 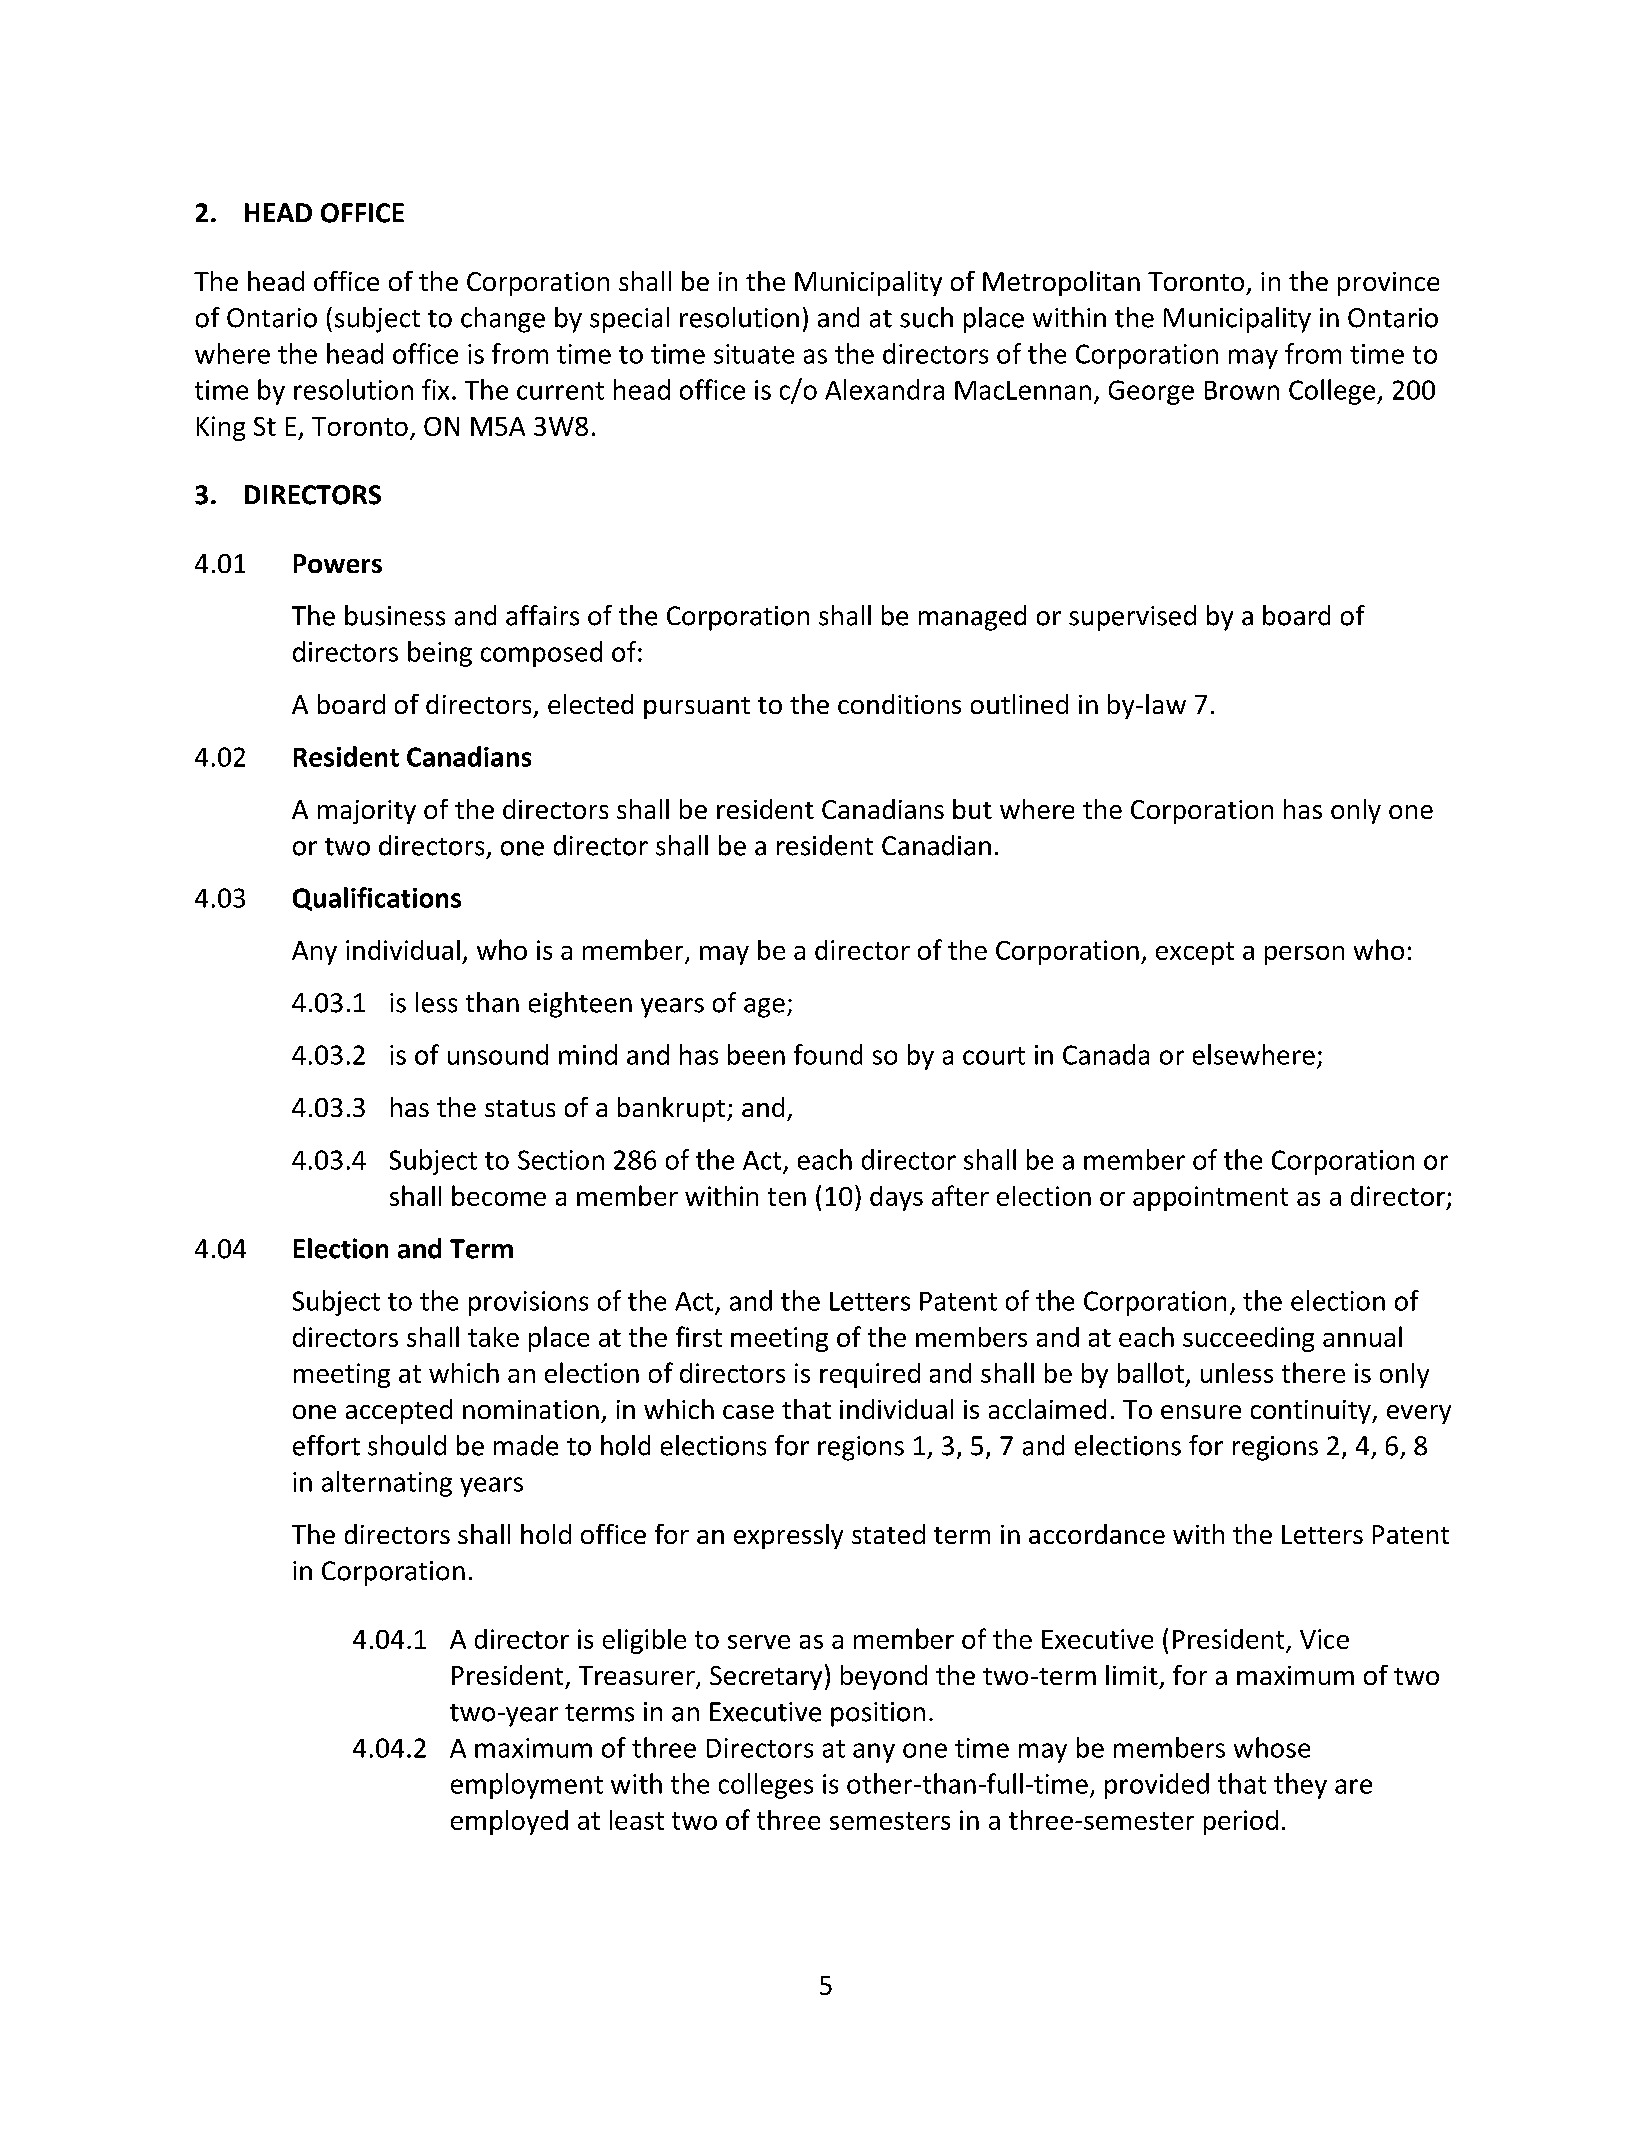 I want to click on employed, so click(x=509, y=1822).
